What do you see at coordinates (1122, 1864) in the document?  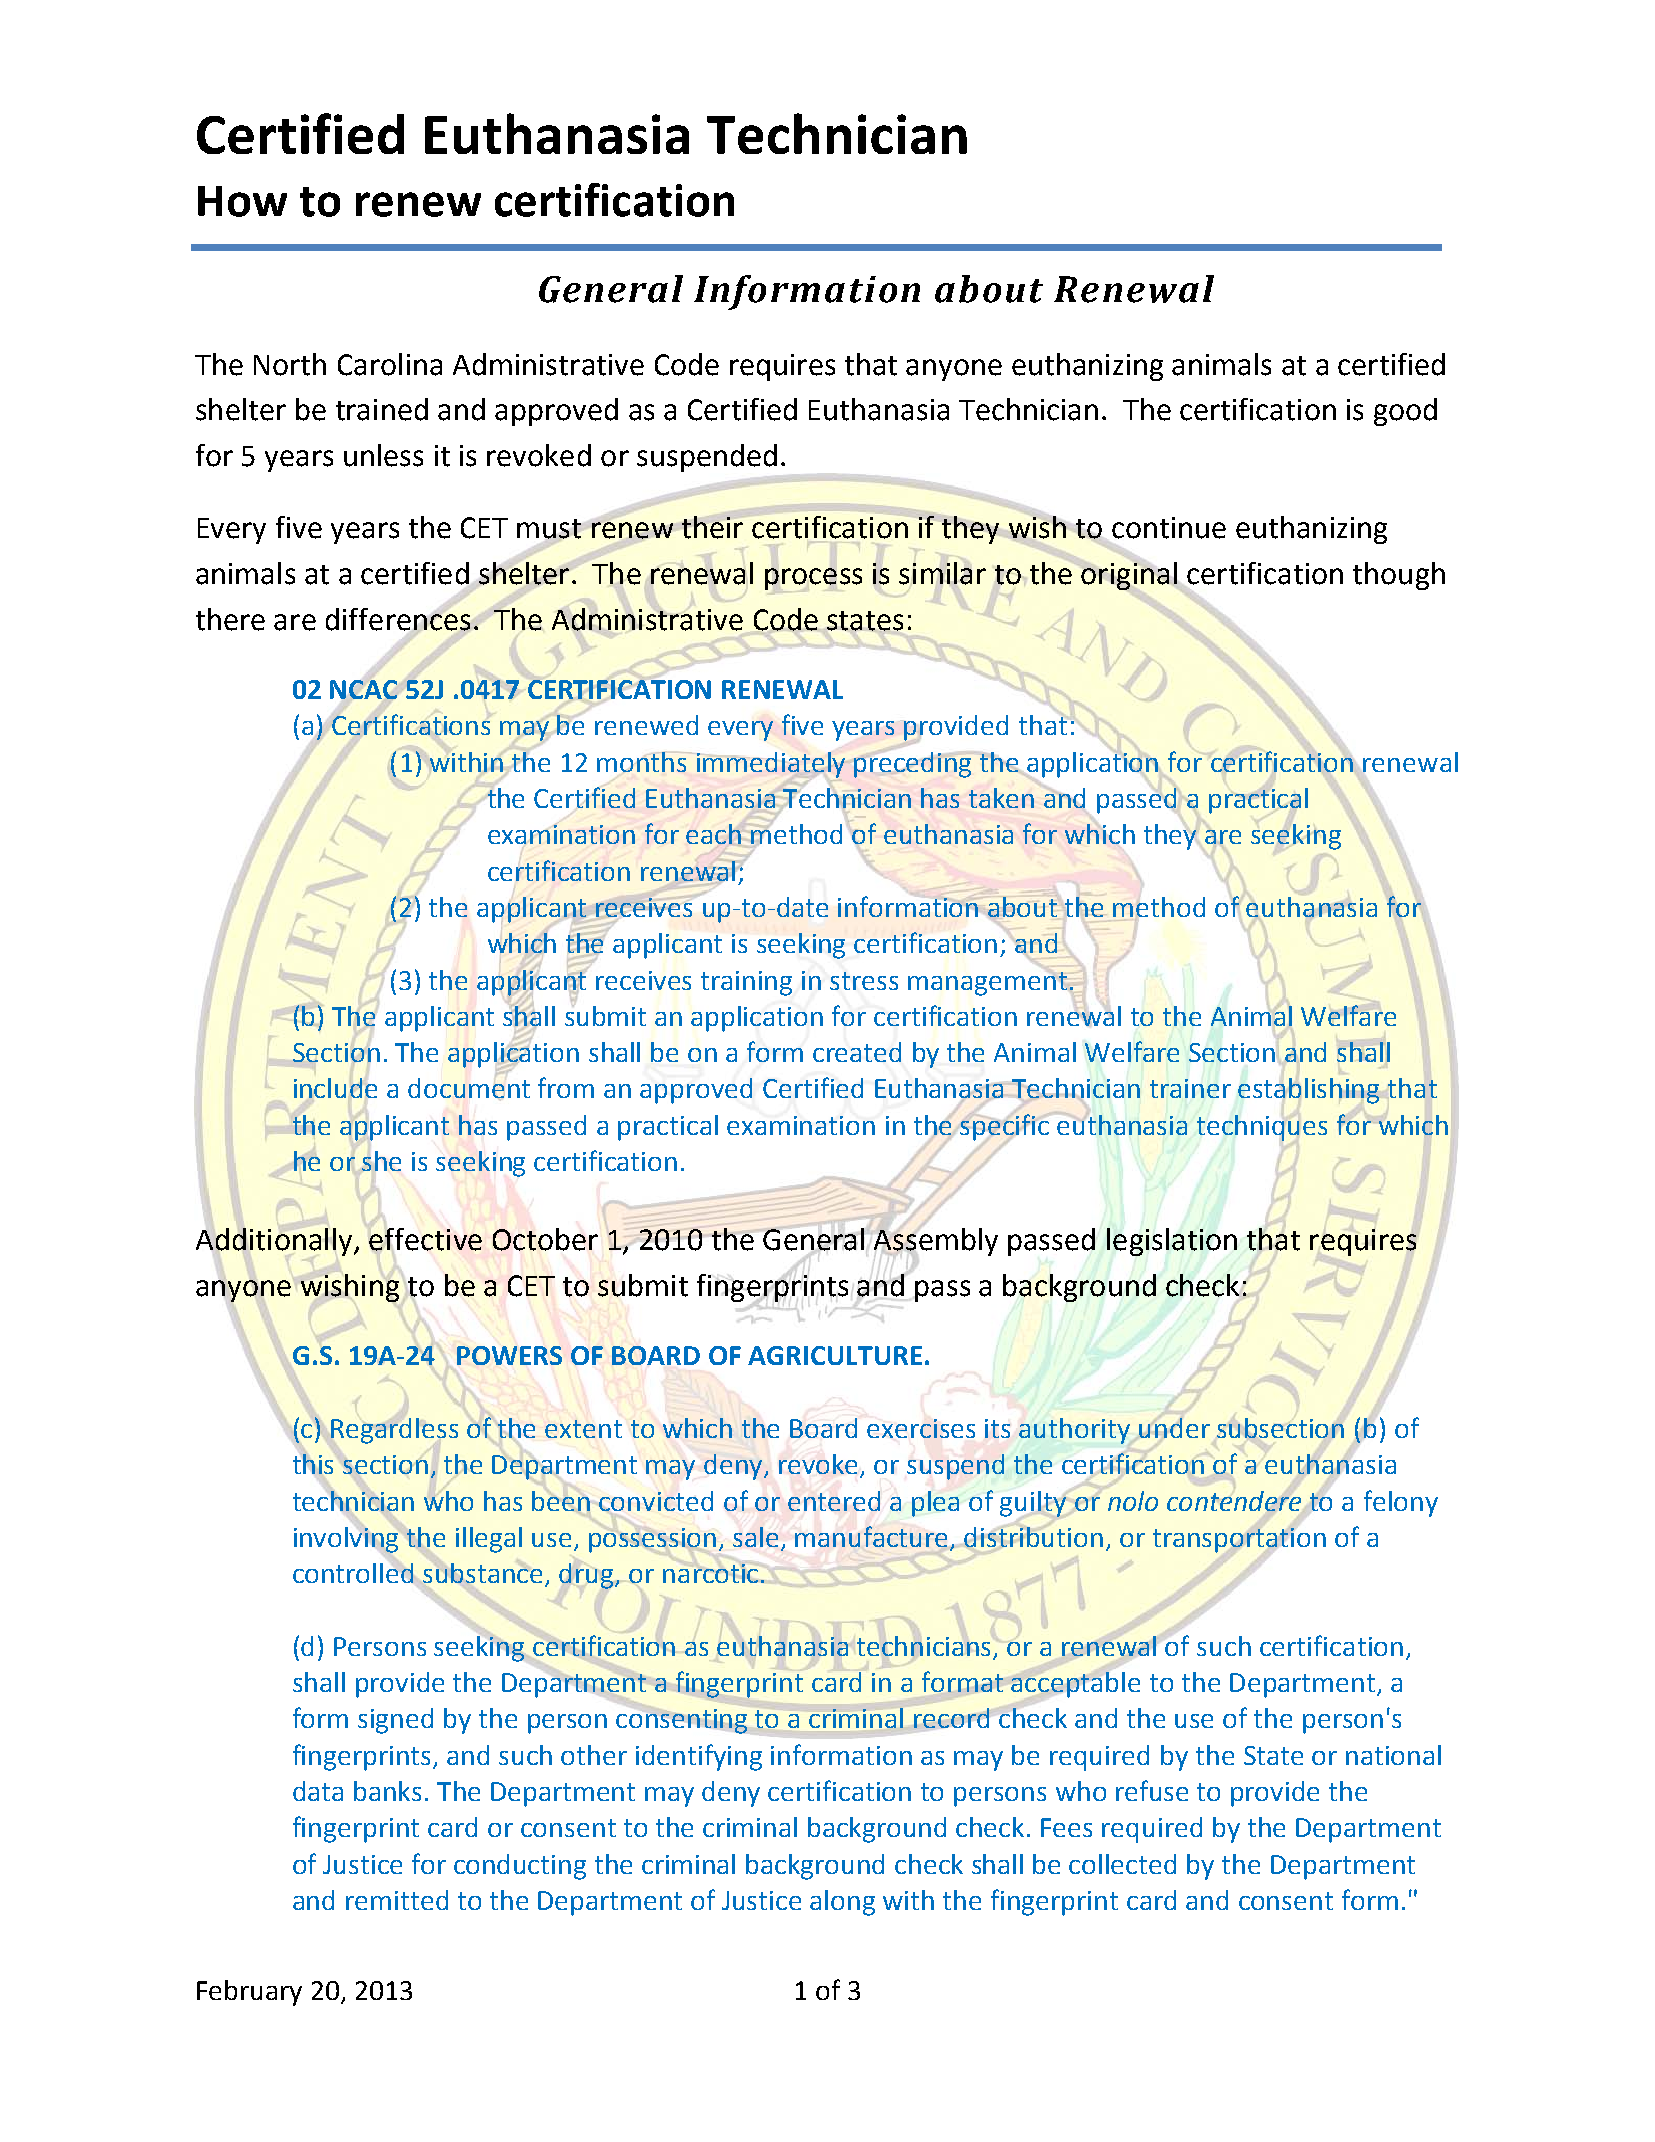 I see `collected` at bounding box center [1122, 1864].
